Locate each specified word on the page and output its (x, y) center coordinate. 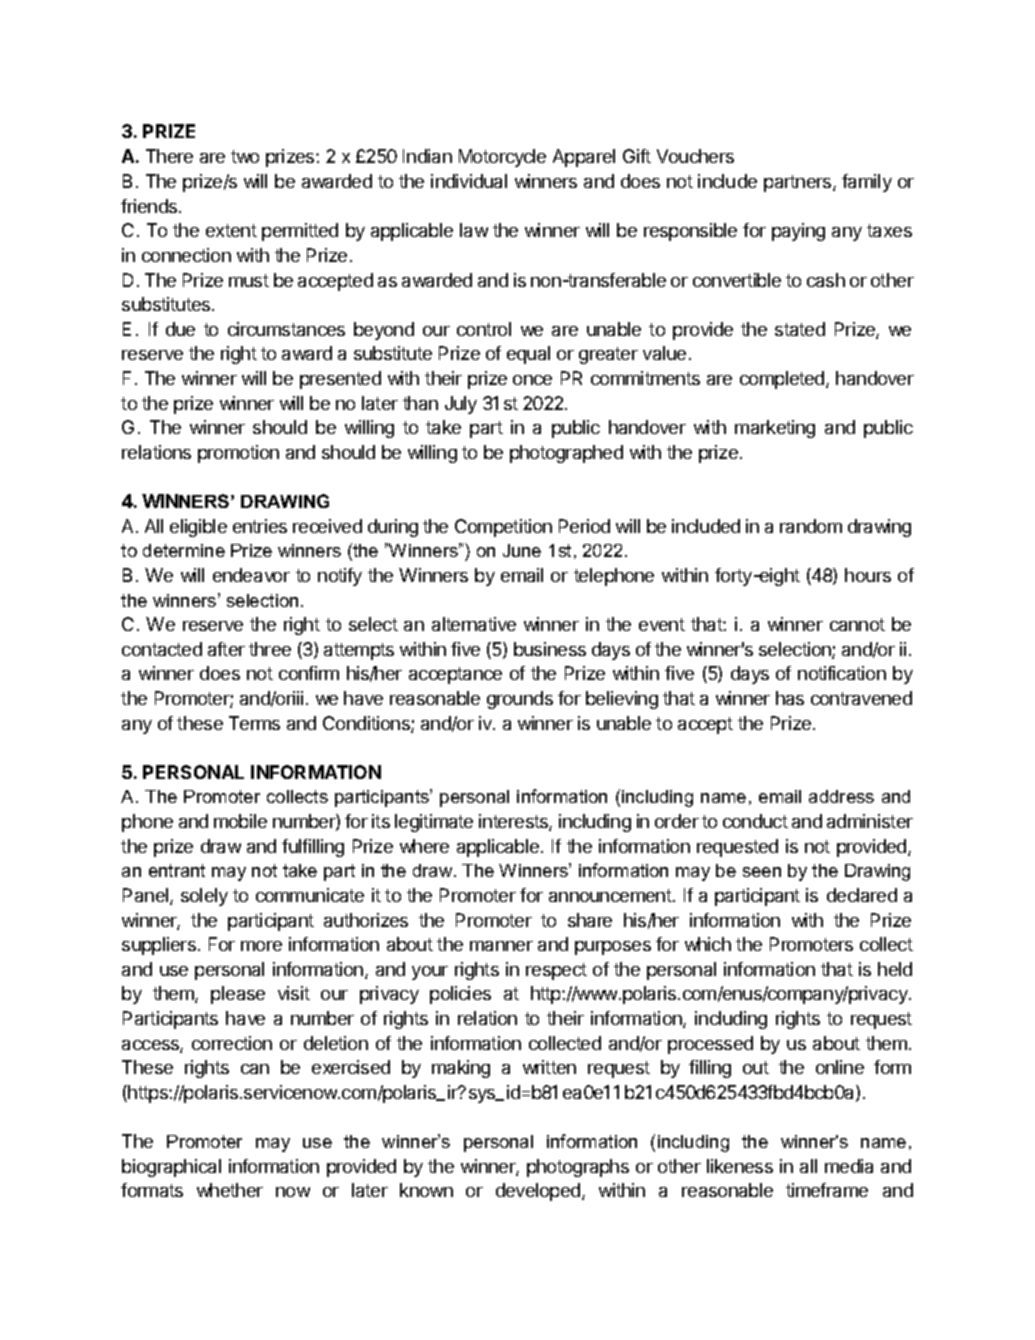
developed (538, 1192)
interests (514, 822)
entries (260, 526)
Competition (503, 528)
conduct (755, 821)
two (245, 156)
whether (230, 1190)
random (811, 526)
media (849, 1166)
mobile (240, 821)
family (867, 183)
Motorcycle (502, 158)
